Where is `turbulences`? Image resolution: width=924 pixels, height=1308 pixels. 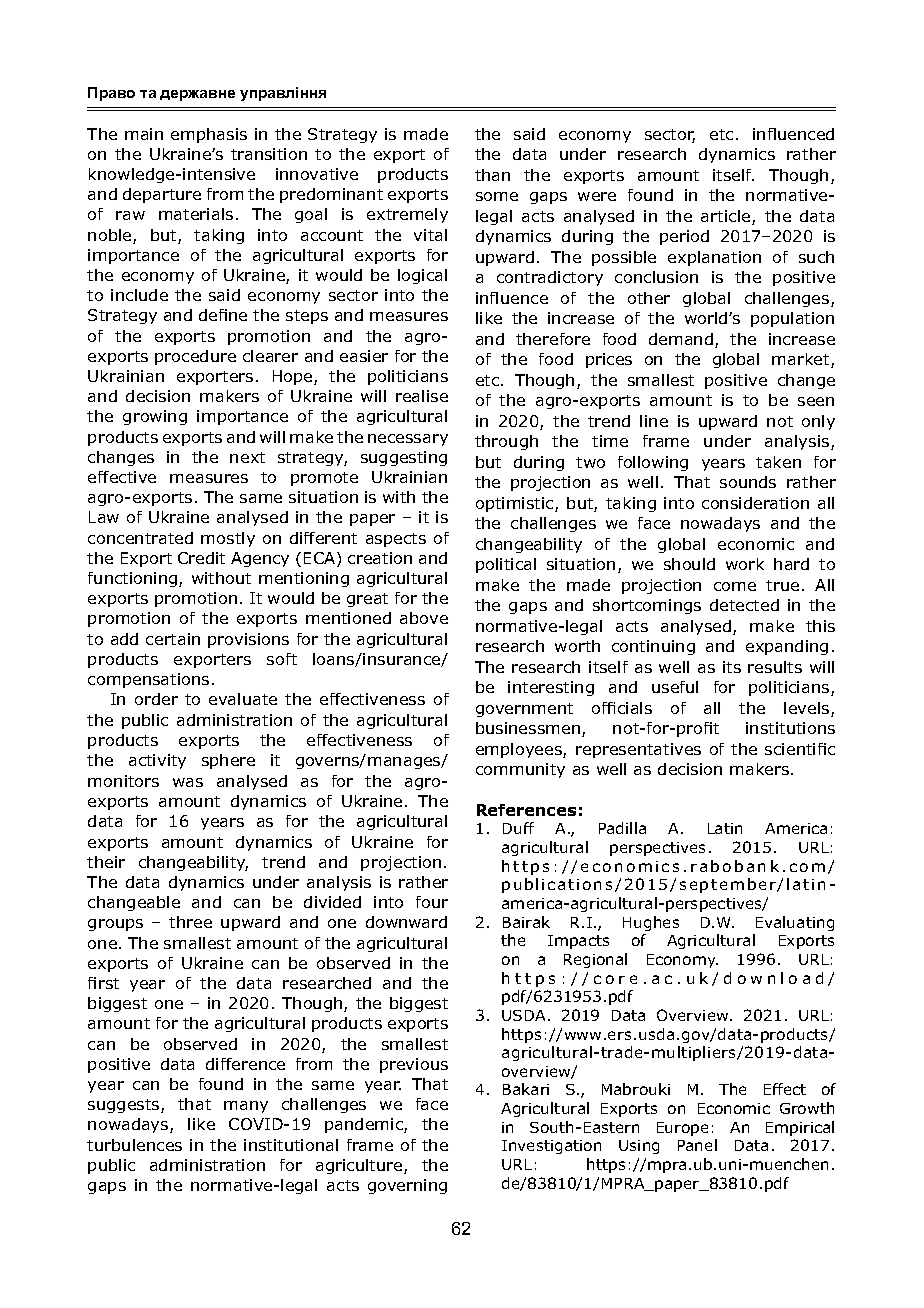
turbulences is located at coordinates (134, 1145).
